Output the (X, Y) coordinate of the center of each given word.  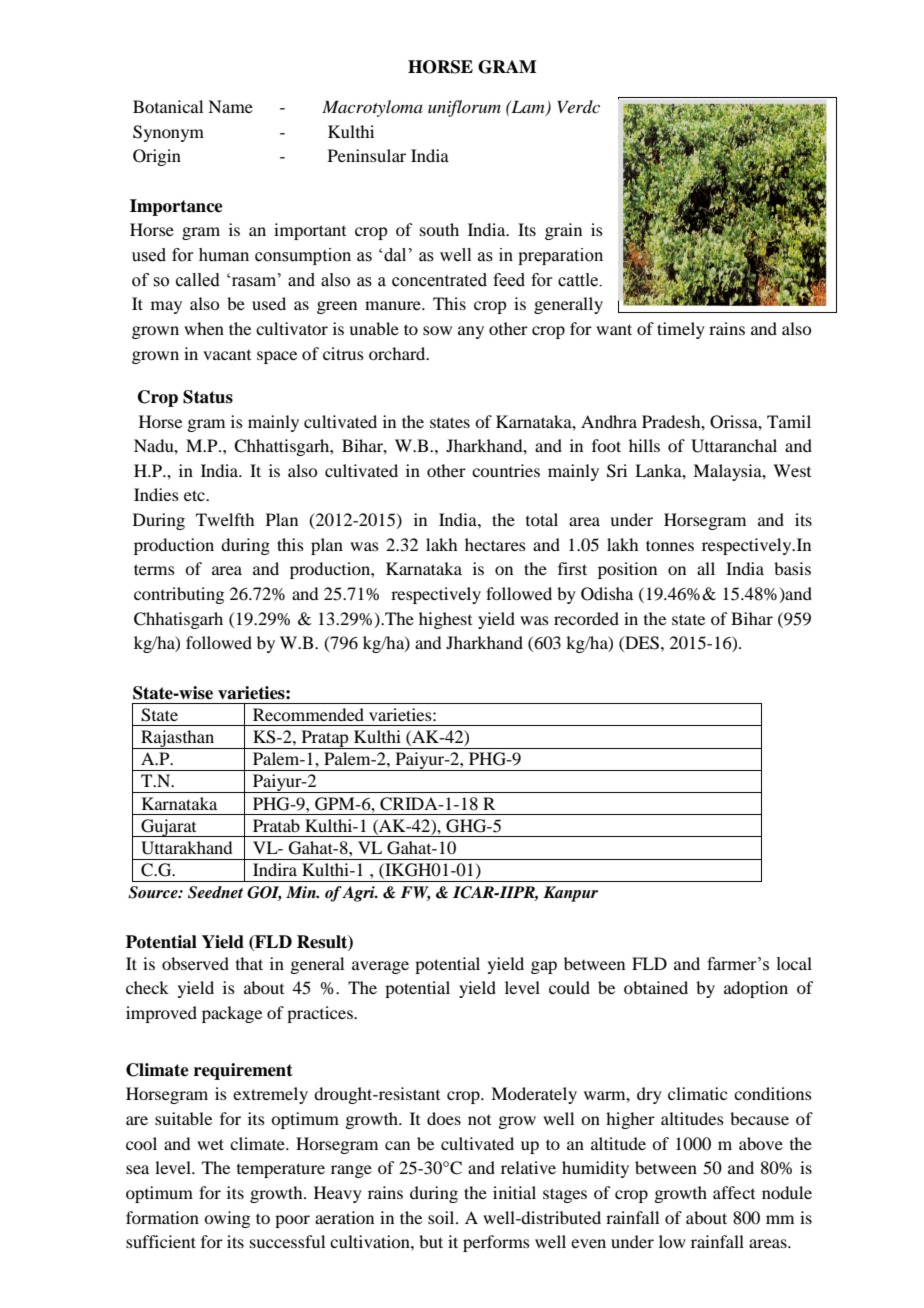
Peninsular (367, 155)
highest (445, 620)
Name (230, 106)
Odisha (607, 594)
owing (227, 1219)
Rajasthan (178, 739)
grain (563, 231)
